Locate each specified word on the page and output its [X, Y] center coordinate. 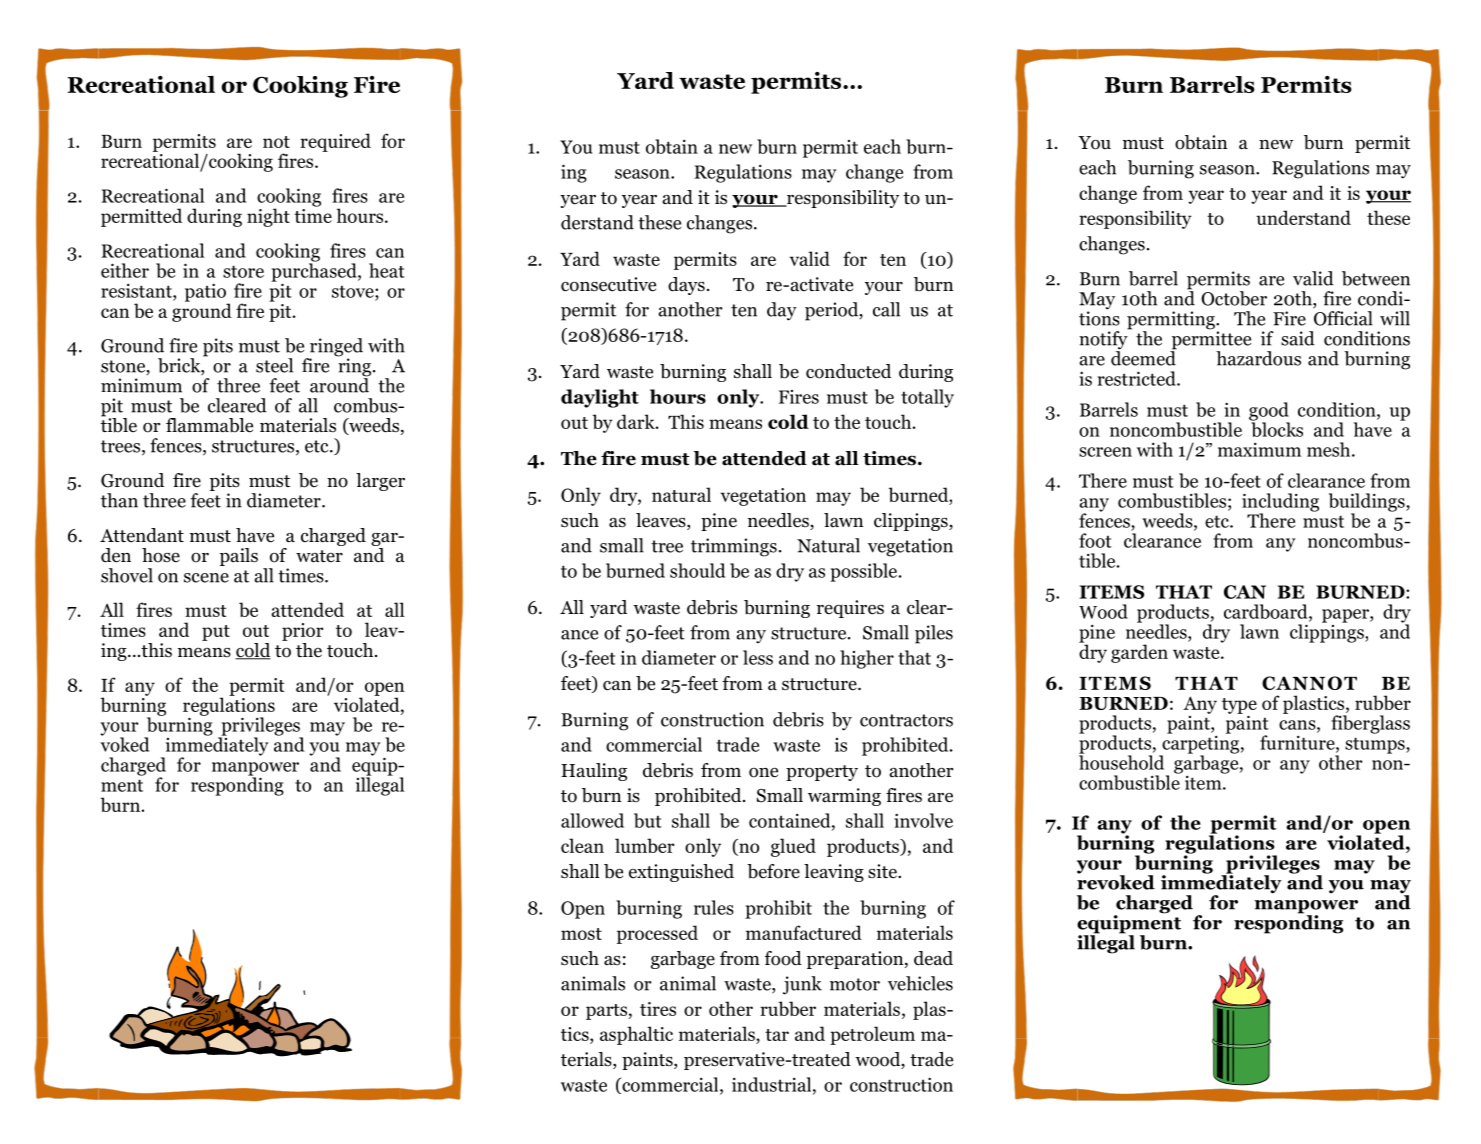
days [686, 286]
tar [777, 1035]
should [697, 570]
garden [1139, 653]
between [1376, 278]
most [581, 934]
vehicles [920, 983]
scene [206, 578]
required [335, 142]
